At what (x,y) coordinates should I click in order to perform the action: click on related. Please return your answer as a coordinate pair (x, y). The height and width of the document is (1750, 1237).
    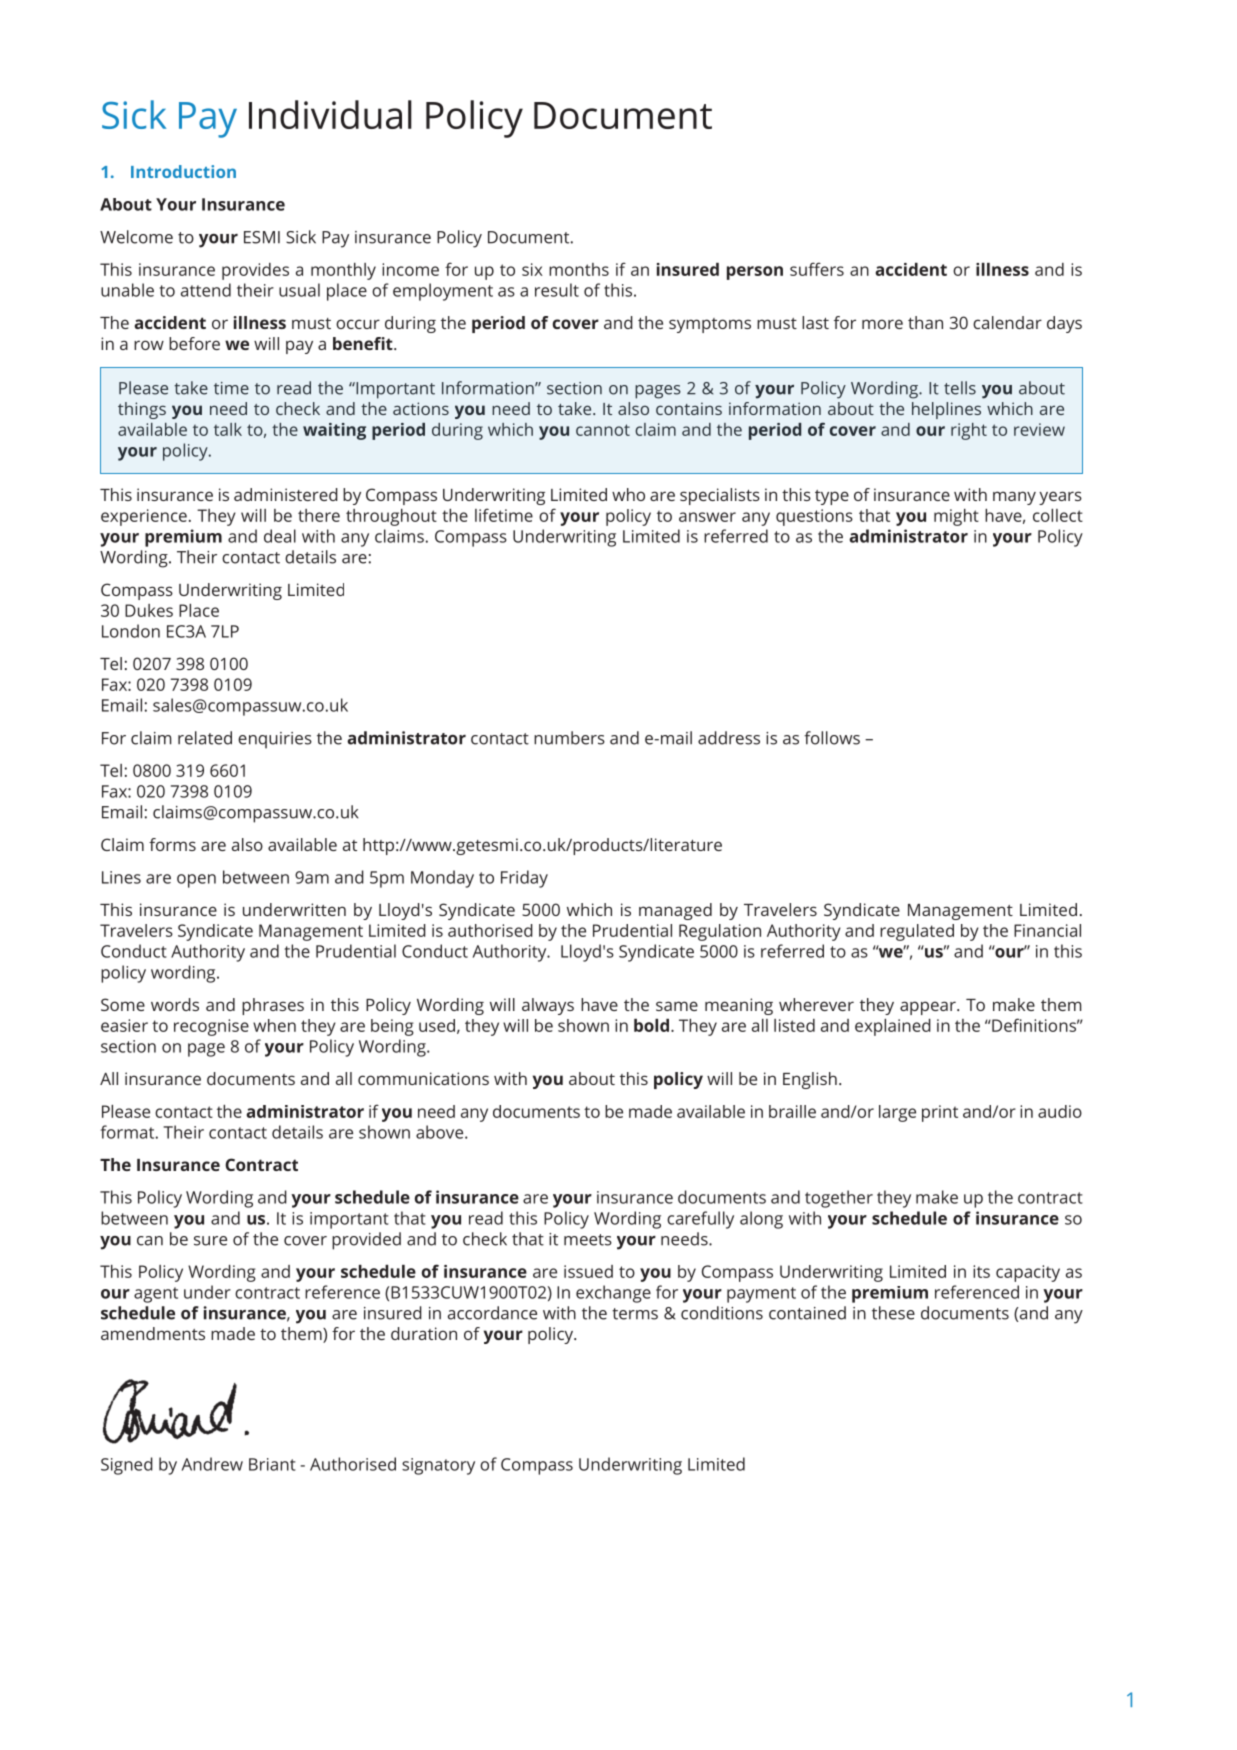
    Looking at the image, I should click on (205, 738).
